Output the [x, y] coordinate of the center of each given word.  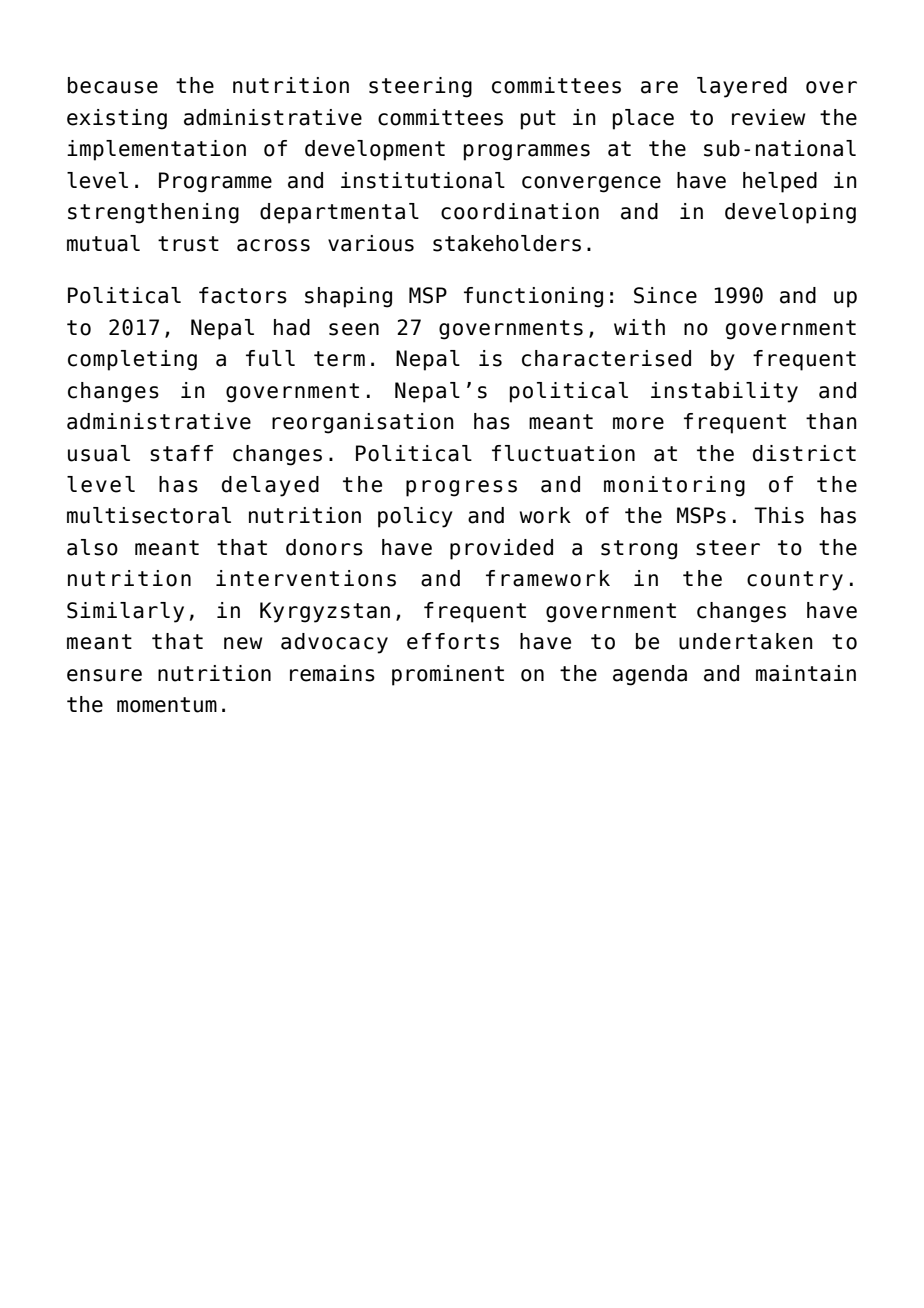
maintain [806, 673]
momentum [167, 705]
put [538, 120]
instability [724, 392]
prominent [448, 675]
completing [132, 360]
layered [742, 87]
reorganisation [363, 423]
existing [117, 119]
